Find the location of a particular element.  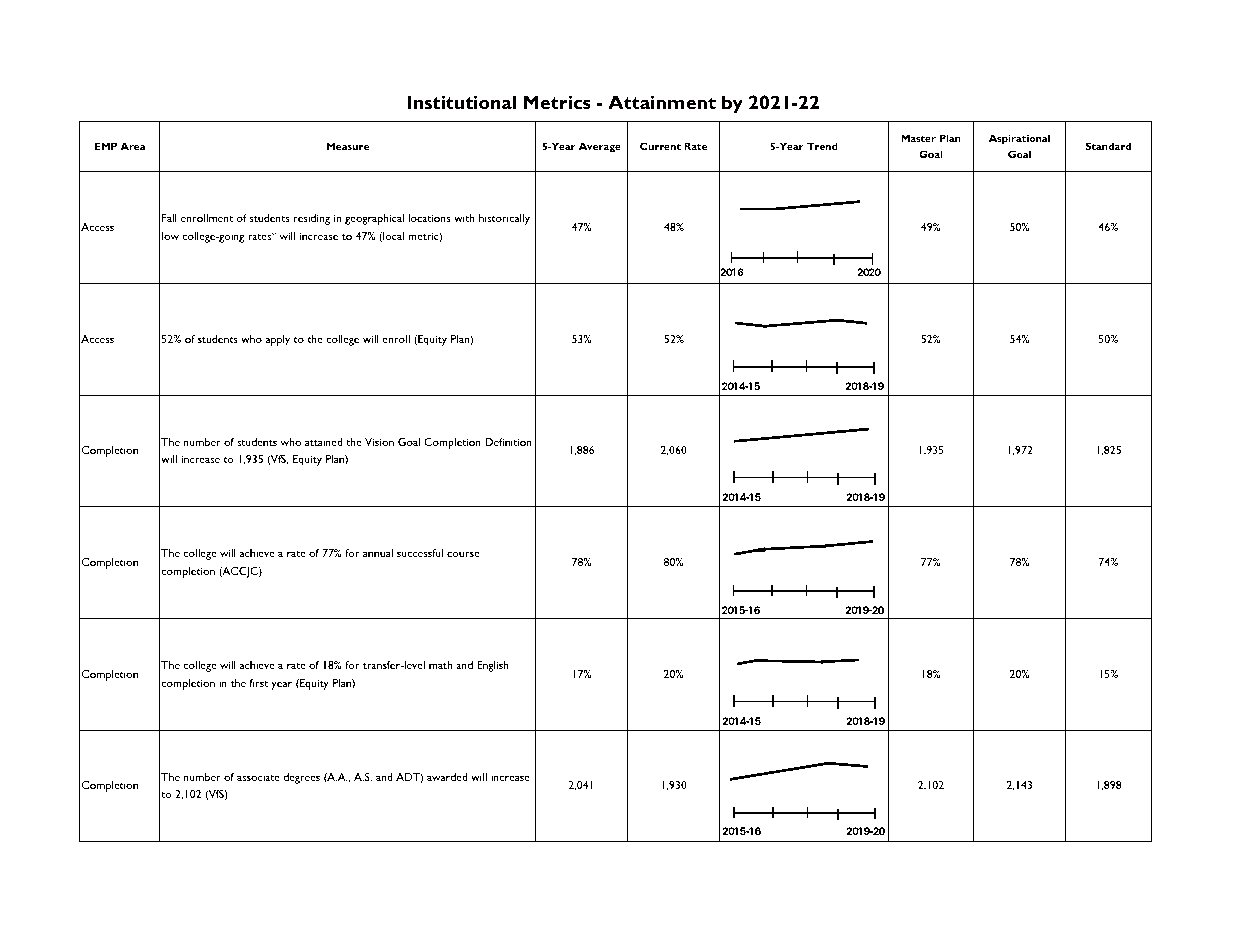

Aspirational is located at coordinates (1019, 139).
